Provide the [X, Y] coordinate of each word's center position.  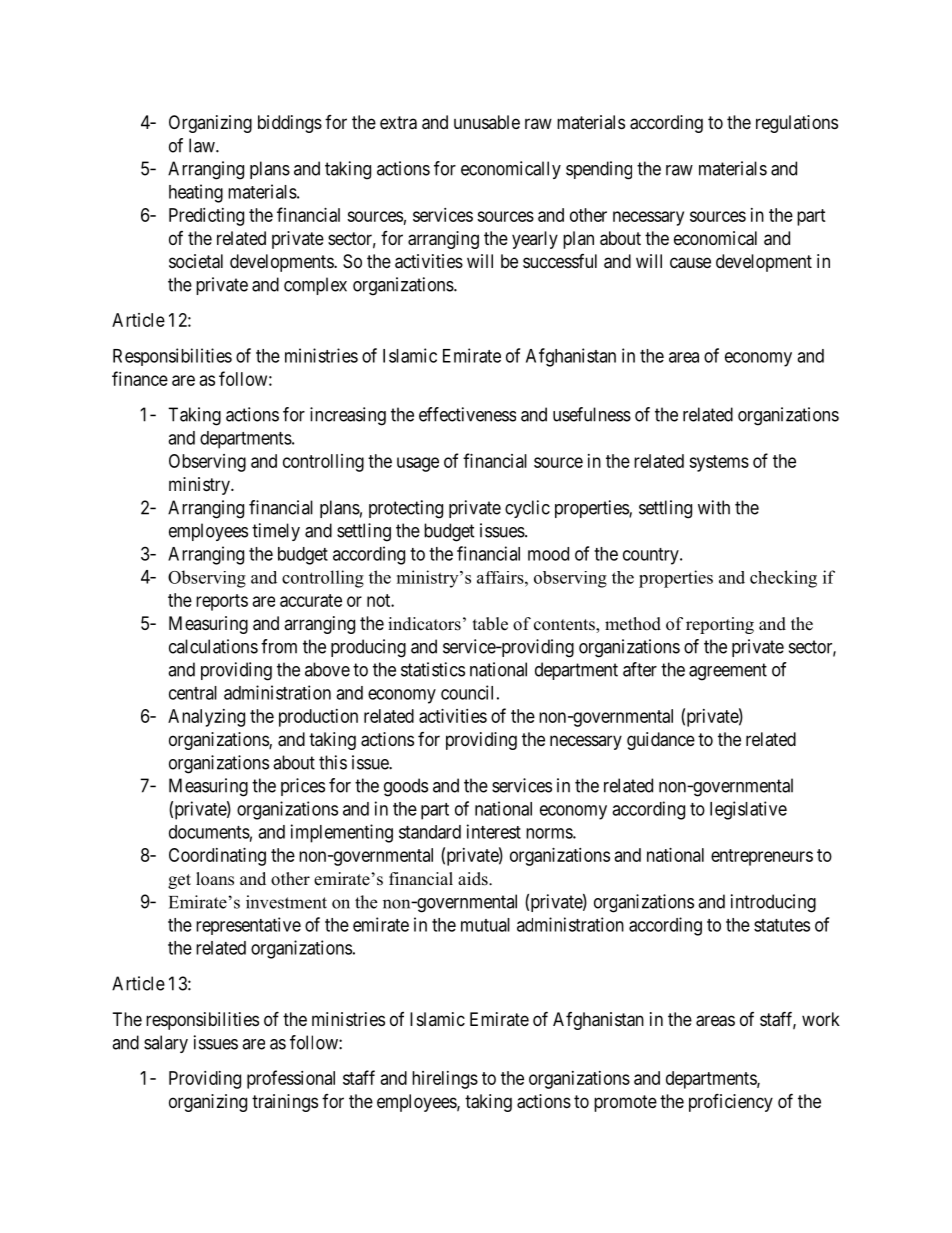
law [203, 145]
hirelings [445, 1080]
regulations [797, 124]
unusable [487, 122]
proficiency [731, 1102]
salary [166, 1044]
